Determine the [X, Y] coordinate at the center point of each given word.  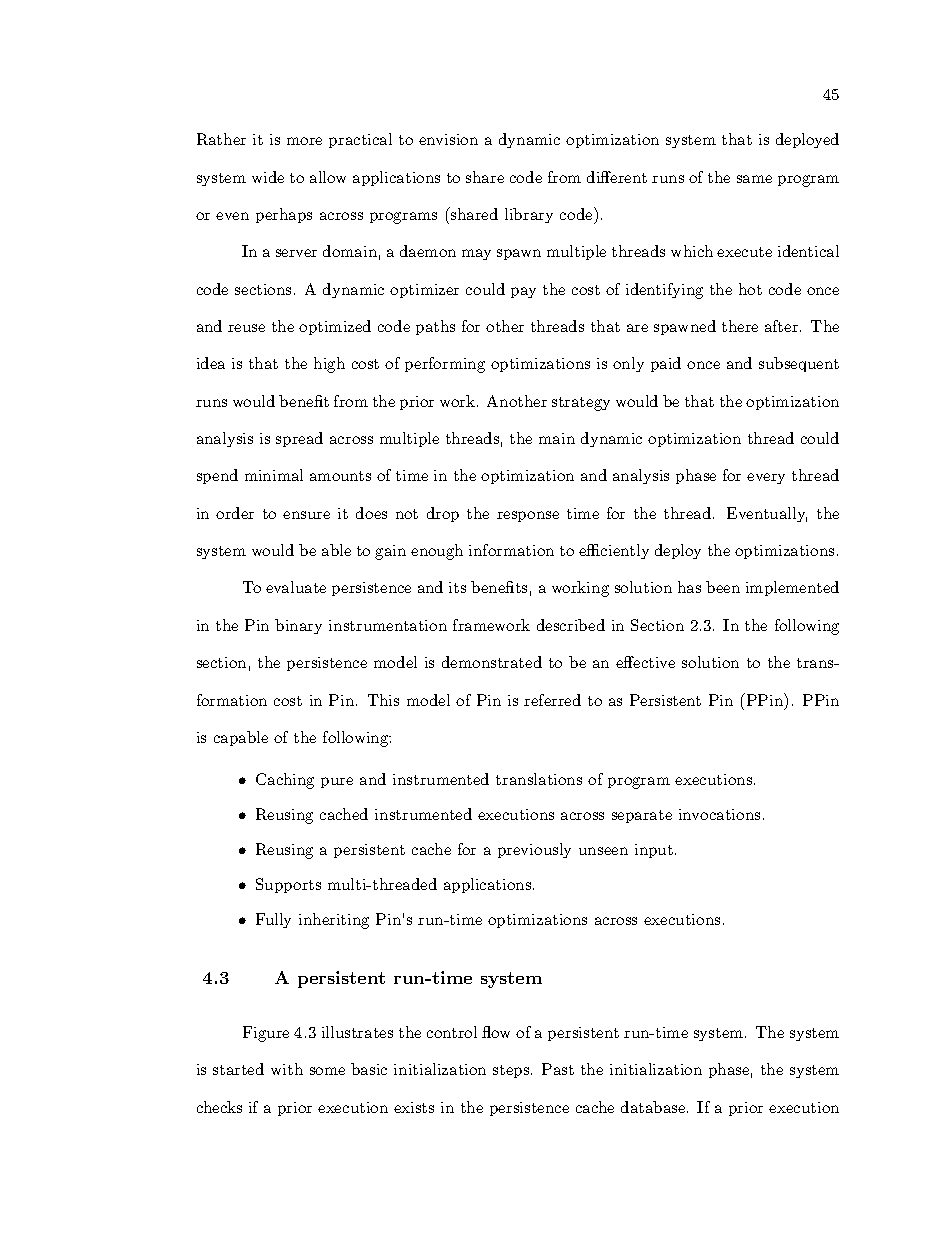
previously [534, 850]
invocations [719, 814]
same [754, 179]
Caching [285, 781]
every [766, 478]
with [287, 1069]
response [528, 516]
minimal [274, 475]
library [529, 215]
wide [268, 177]
